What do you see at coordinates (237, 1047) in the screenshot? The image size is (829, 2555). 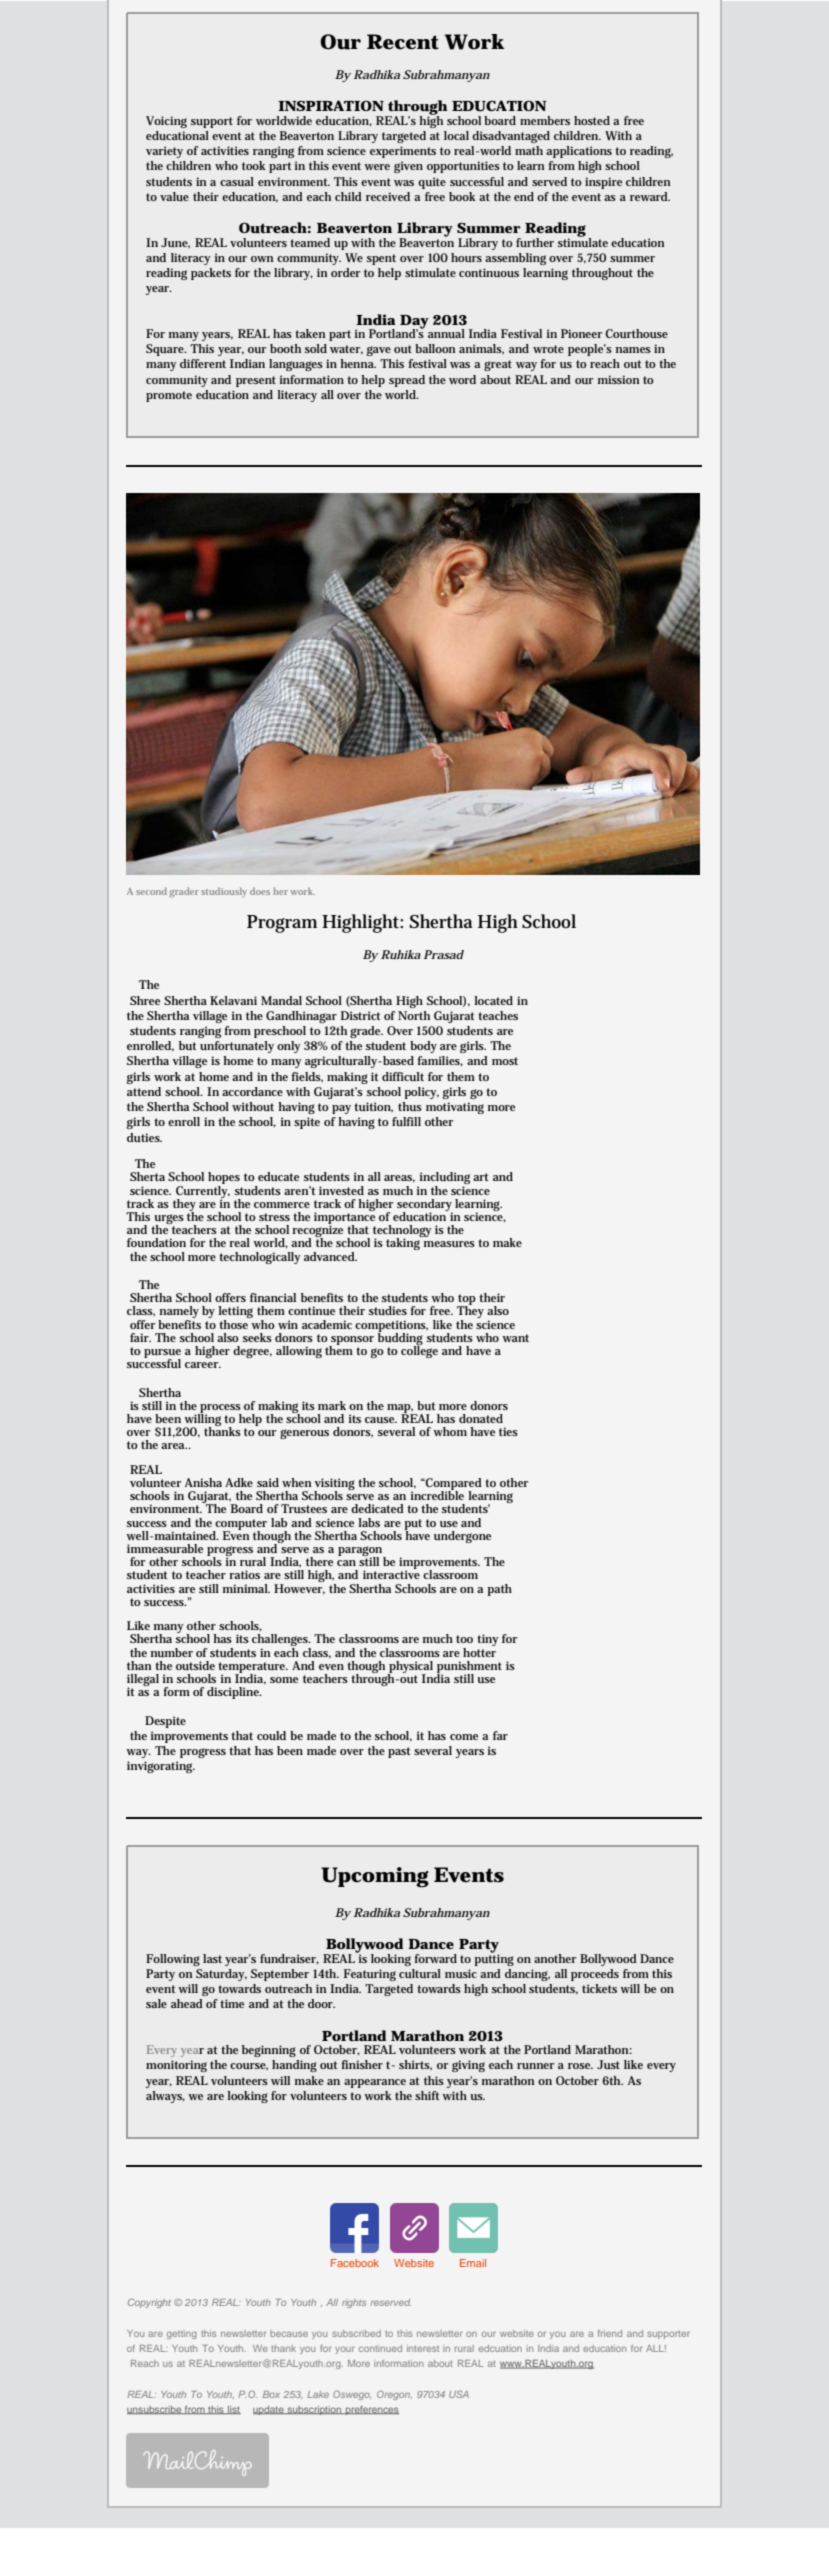 I see `unfortunately` at bounding box center [237, 1047].
